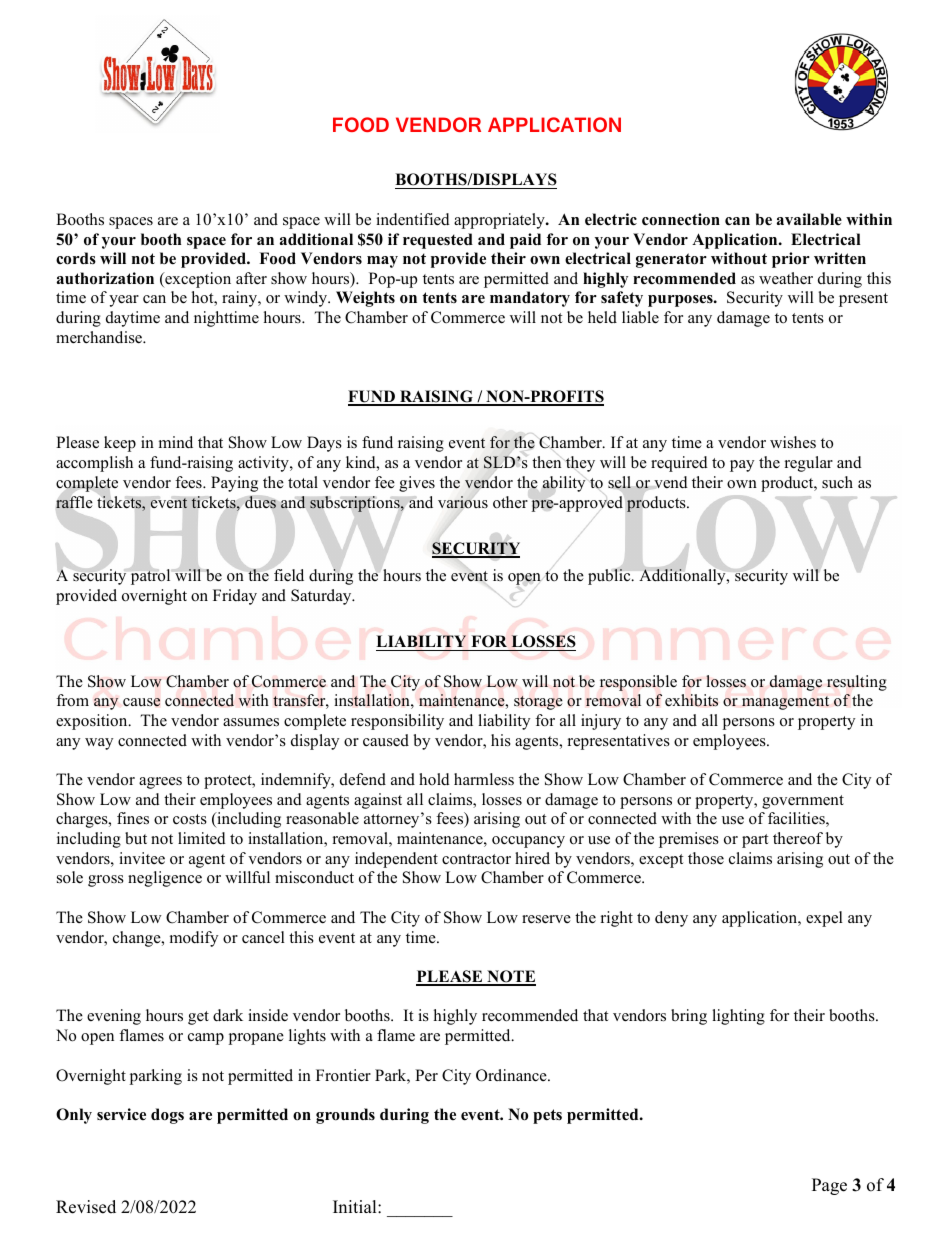 Image resolution: width=952 pixels, height=1233 pixels. I want to click on responsibility, so click(397, 722).
